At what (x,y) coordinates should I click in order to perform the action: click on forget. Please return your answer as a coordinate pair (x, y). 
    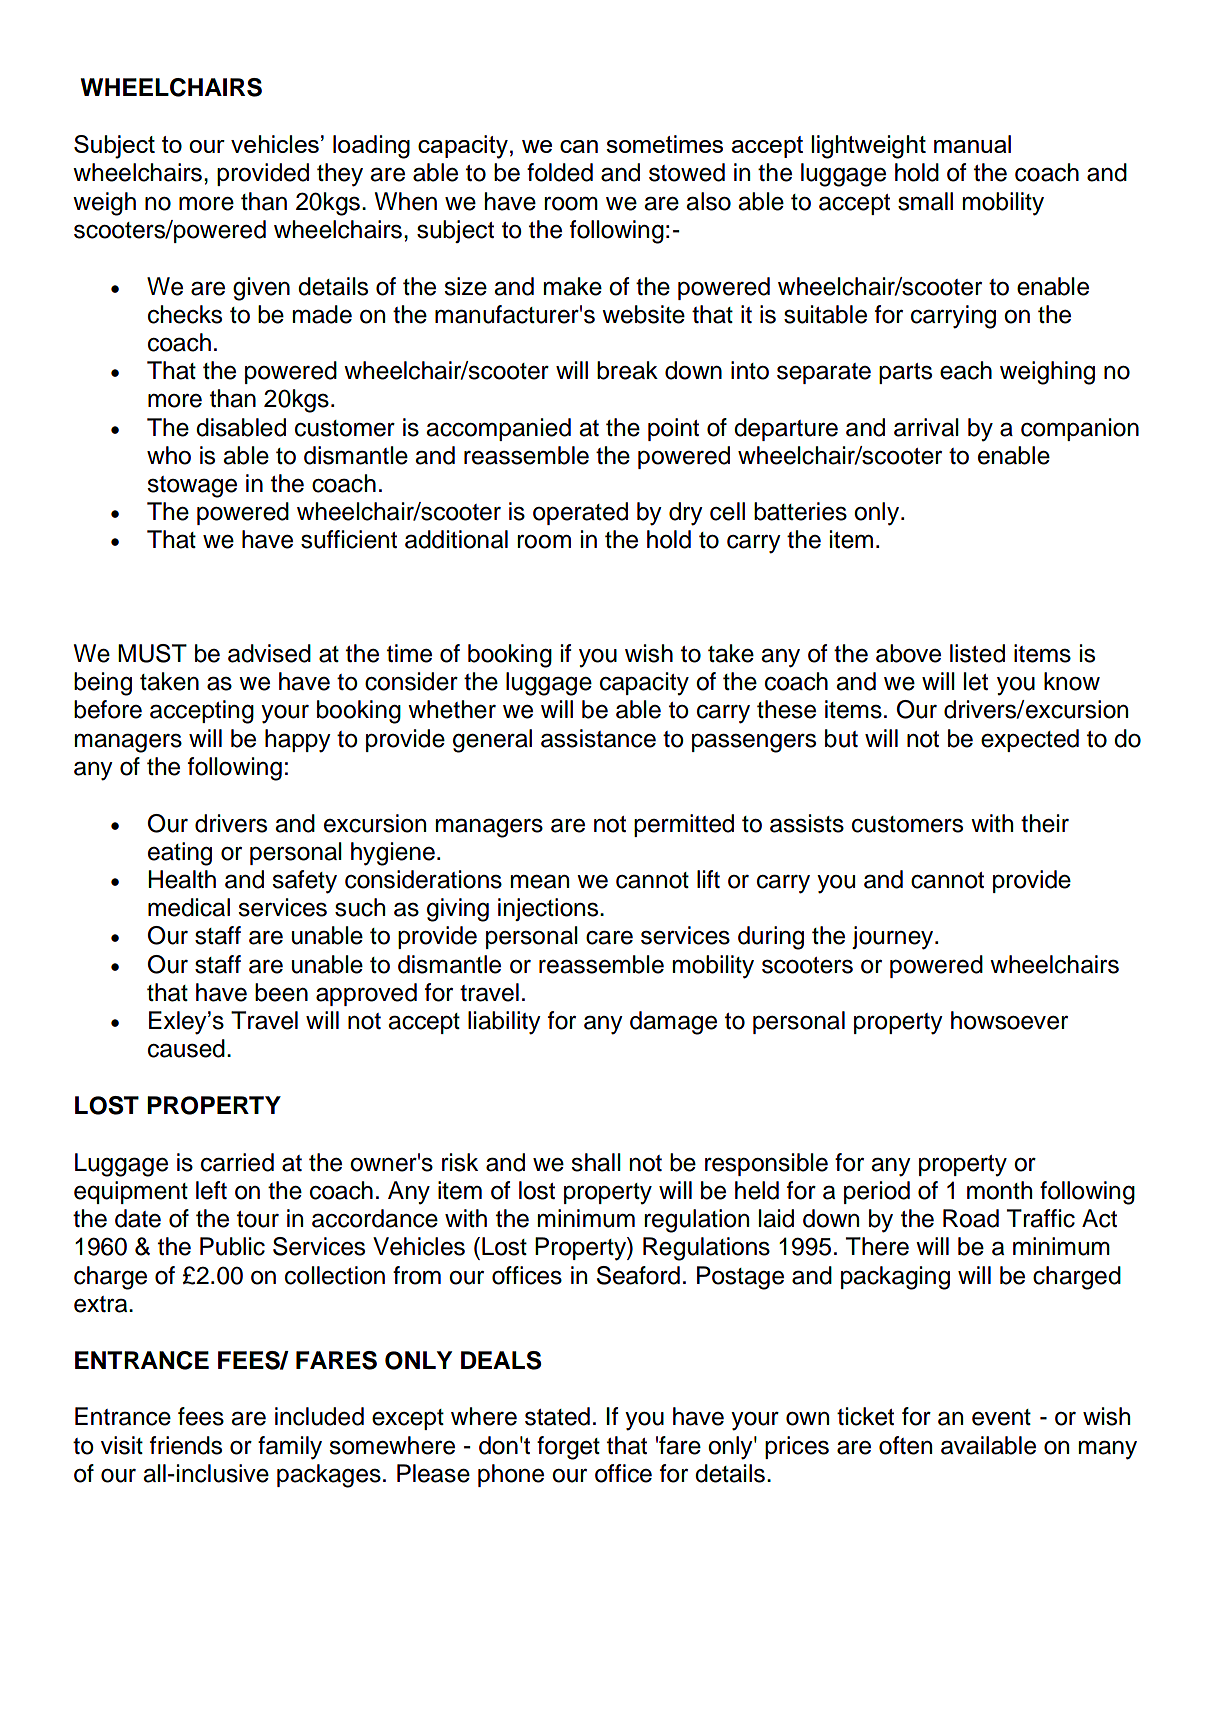
    Looking at the image, I should click on (568, 1448).
